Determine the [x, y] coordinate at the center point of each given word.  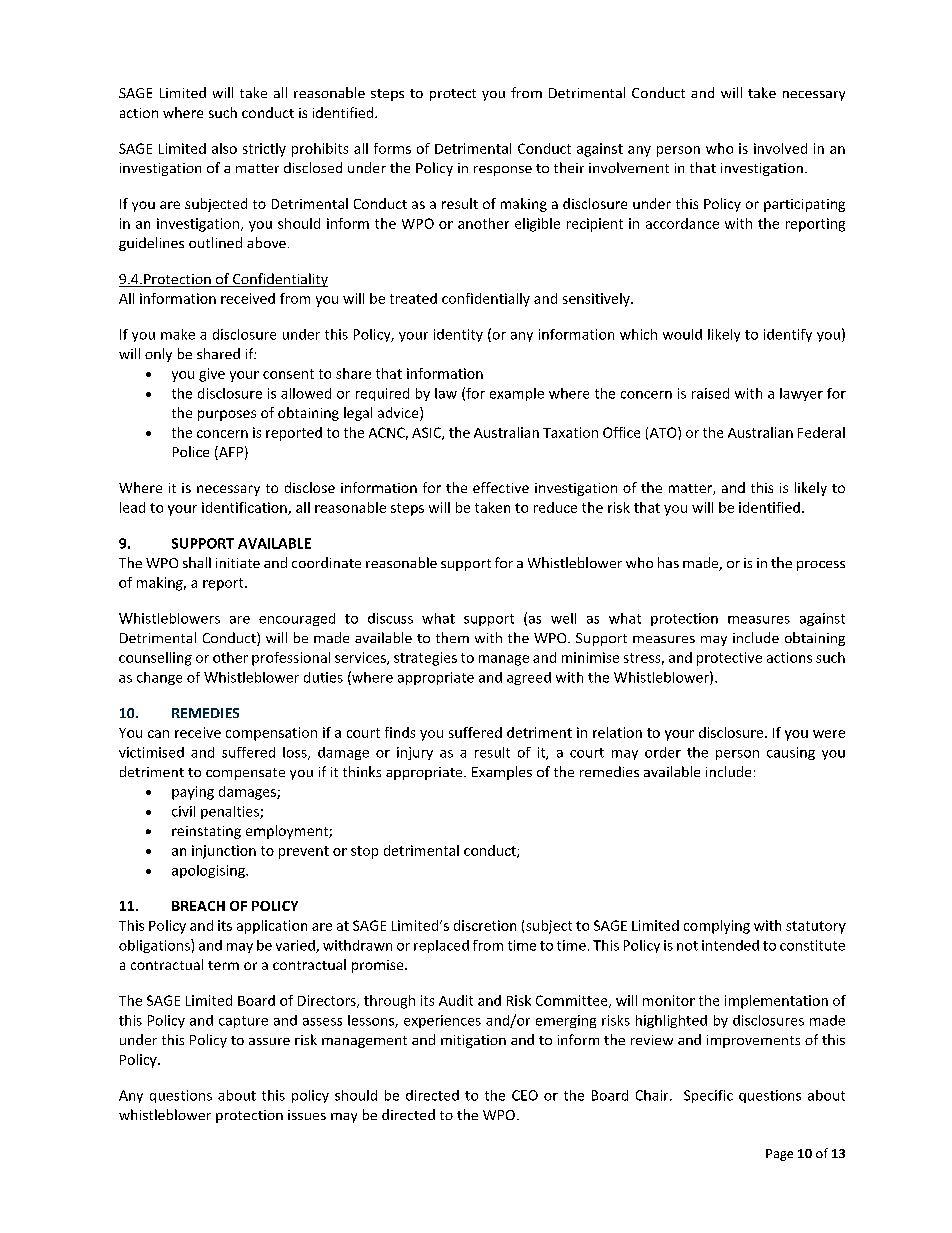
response [503, 171]
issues [307, 1115]
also [224, 148]
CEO [525, 1095]
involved [780, 148]
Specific [708, 1096]
